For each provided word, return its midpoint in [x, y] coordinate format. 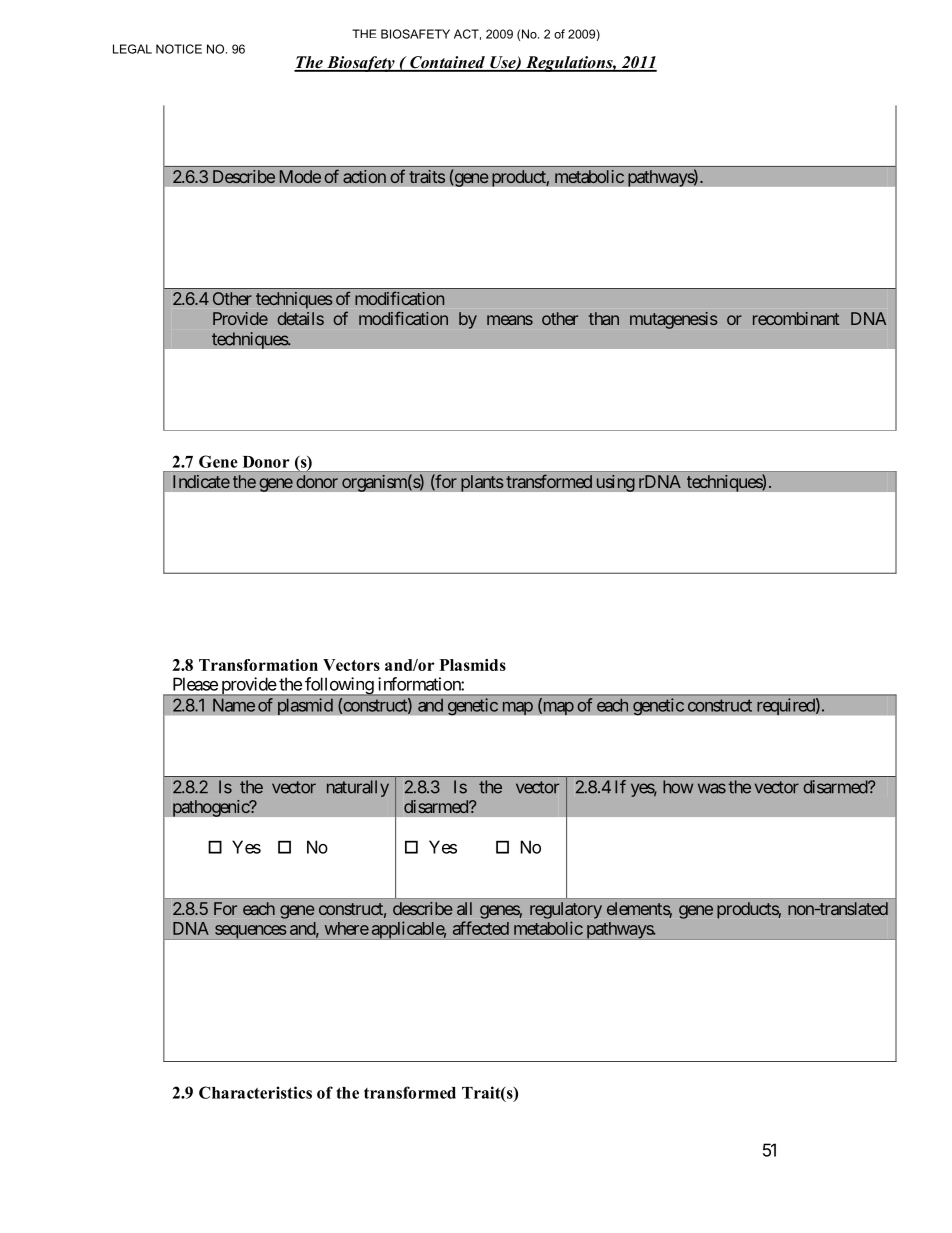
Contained [447, 63]
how [678, 787]
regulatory [566, 910]
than [604, 318]
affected [481, 928]
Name [234, 705]
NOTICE [179, 49]
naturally [358, 788]
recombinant [796, 318]
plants [482, 483]
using [615, 483]
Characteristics [255, 1092]
